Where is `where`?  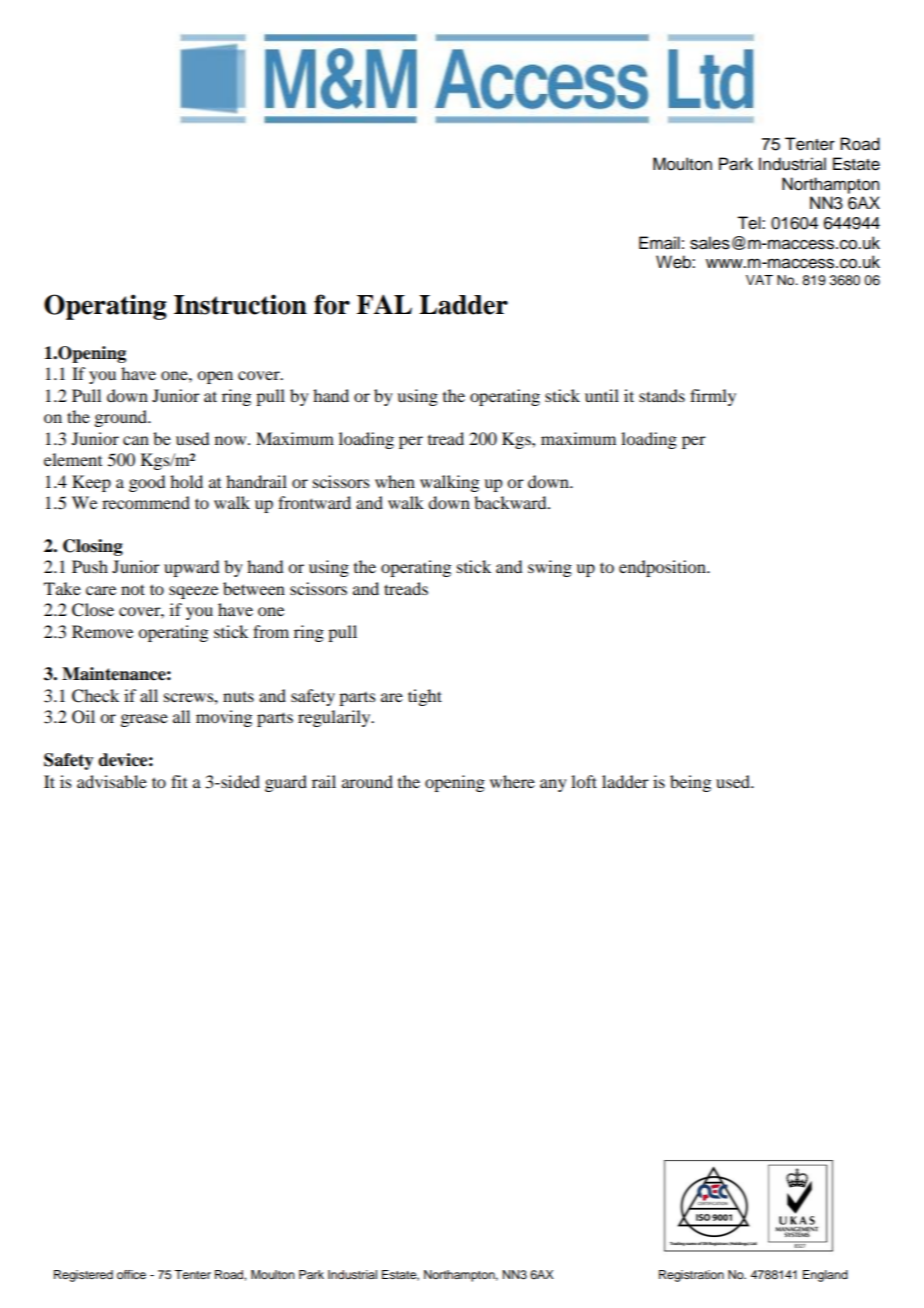
where is located at coordinates (512, 781).
